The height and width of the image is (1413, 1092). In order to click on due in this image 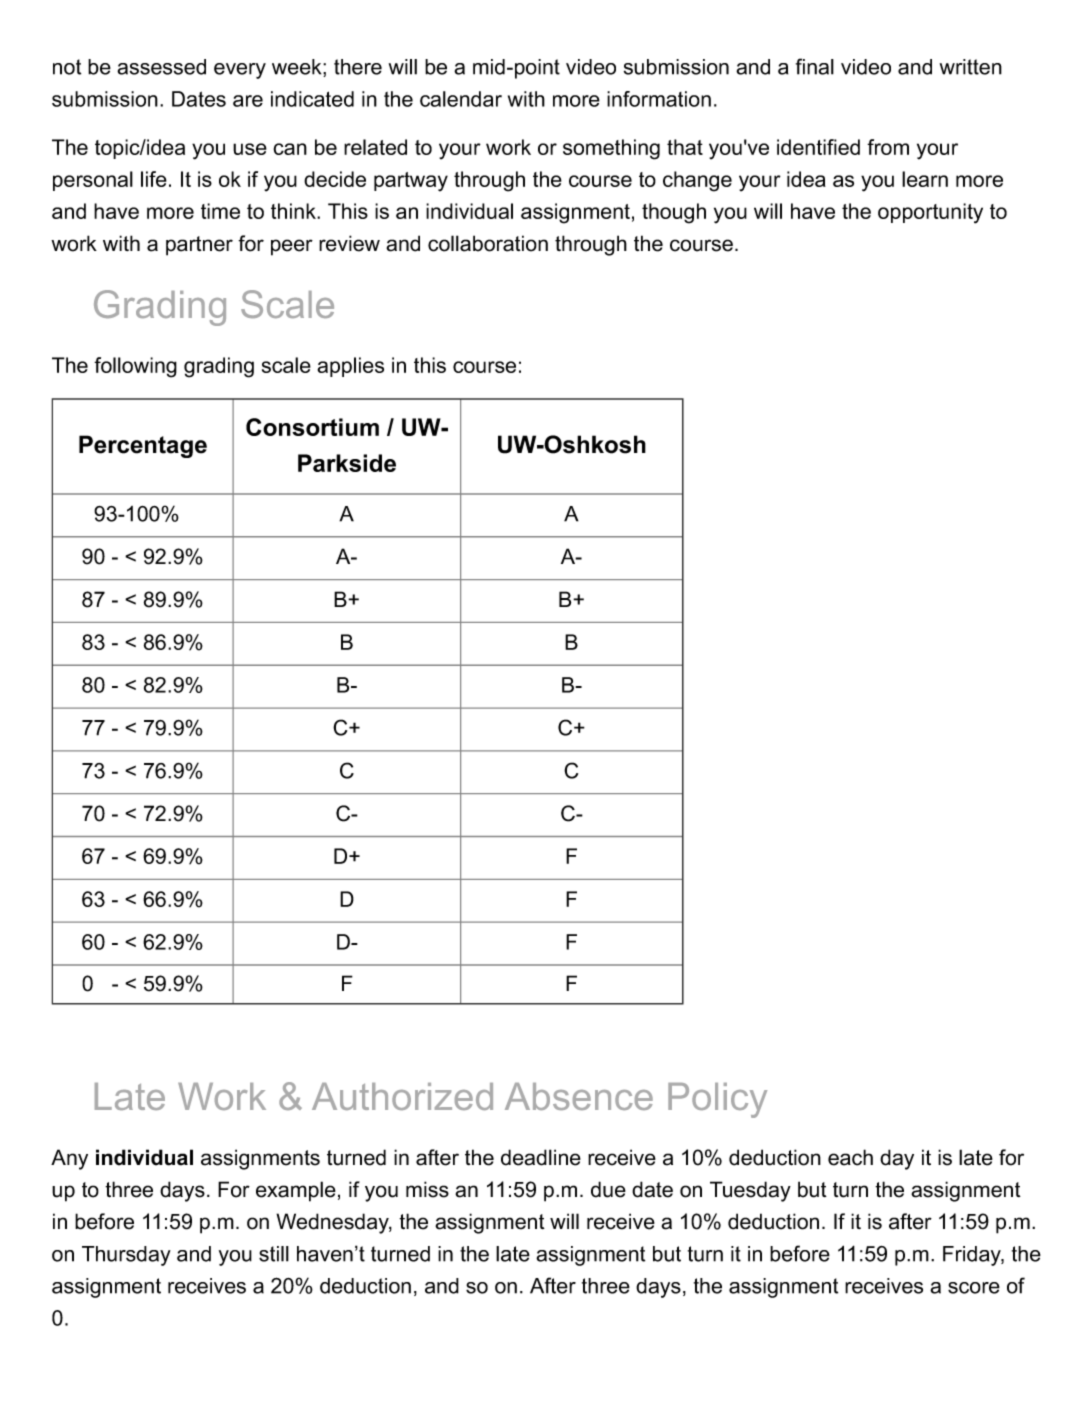, I will do `click(608, 1189)`.
